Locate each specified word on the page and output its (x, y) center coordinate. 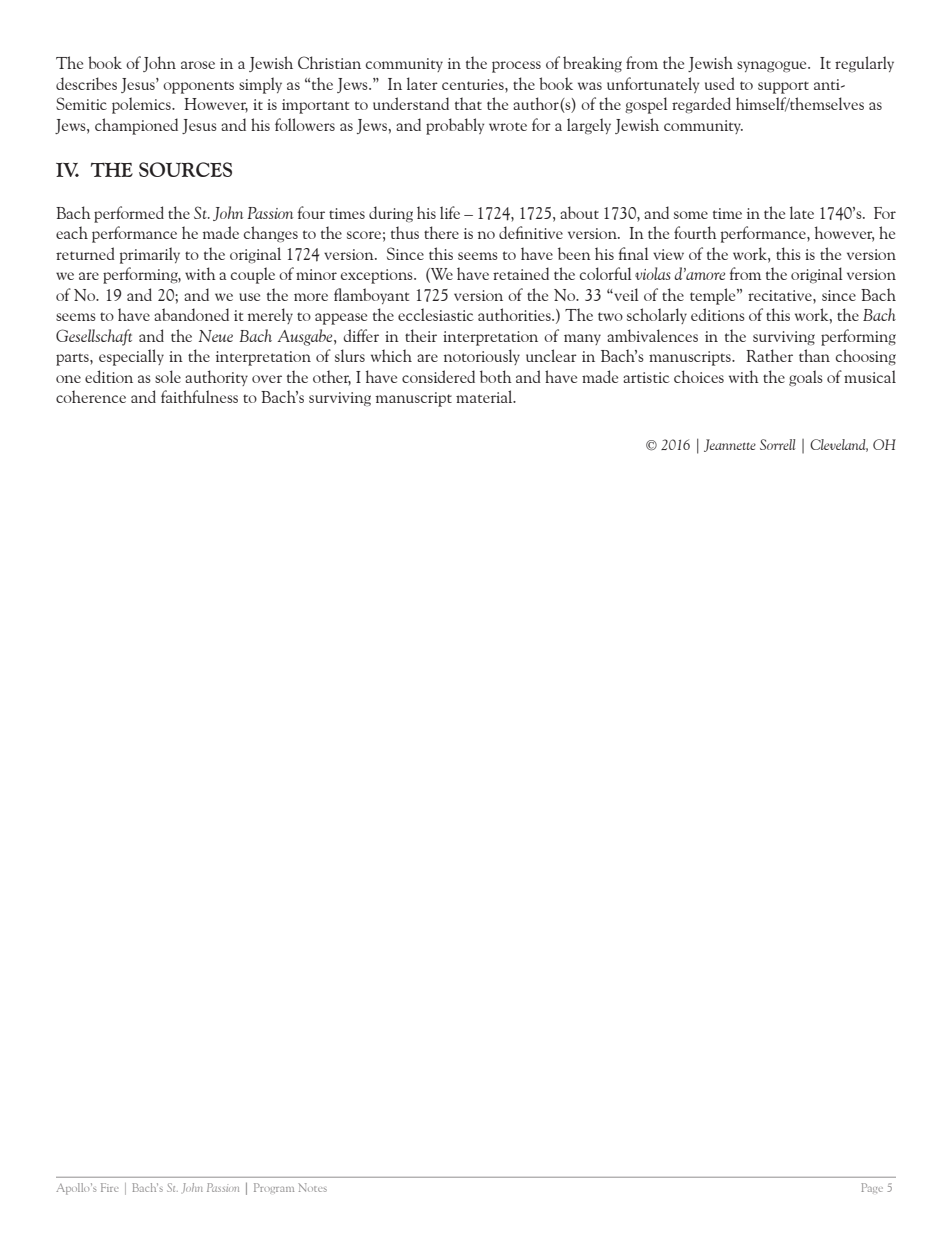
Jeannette (730, 445)
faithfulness (199, 396)
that (468, 103)
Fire (109, 1187)
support (783, 87)
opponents (198, 87)
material (485, 396)
